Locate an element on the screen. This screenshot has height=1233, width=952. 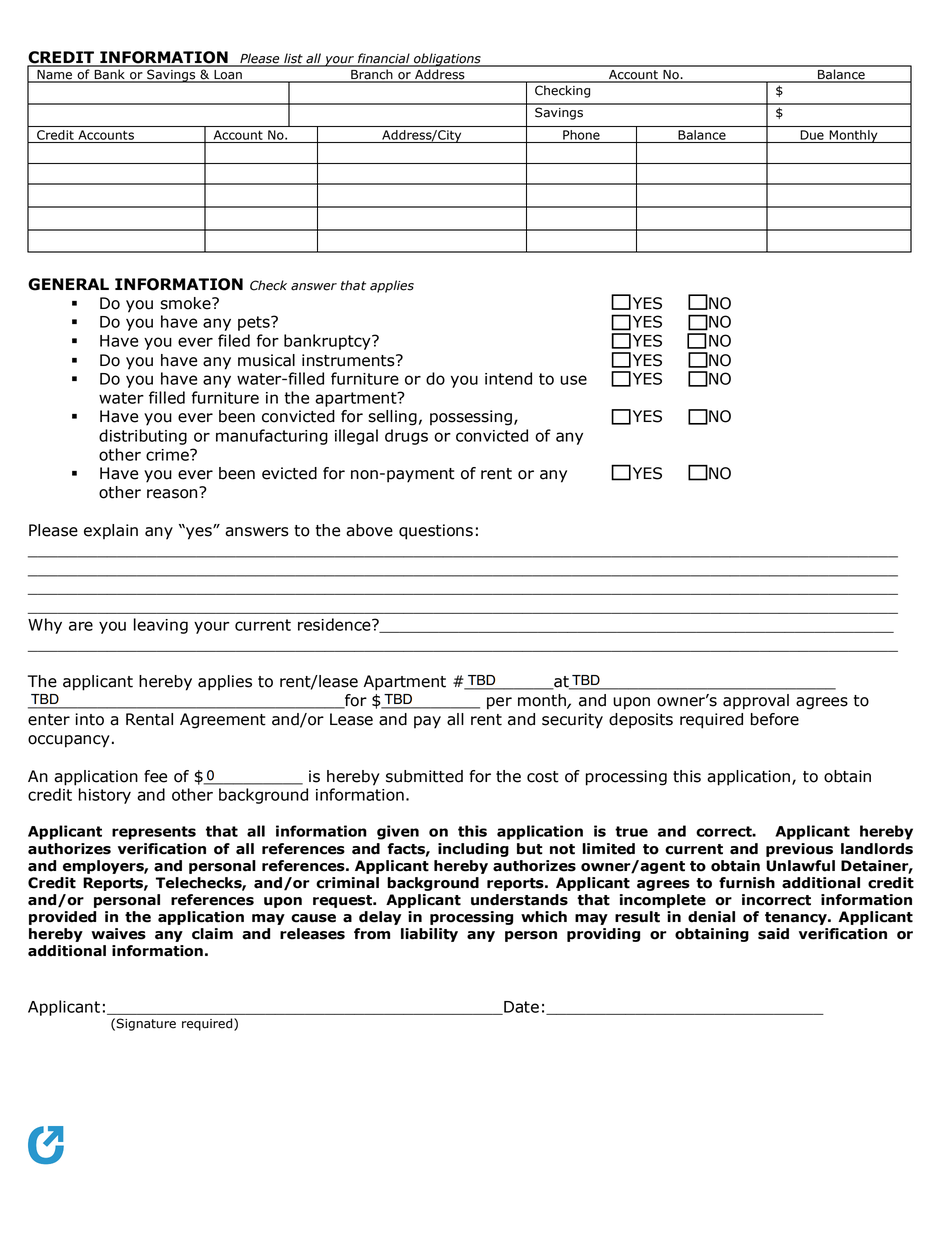
into is located at coordinates (89, 719).
